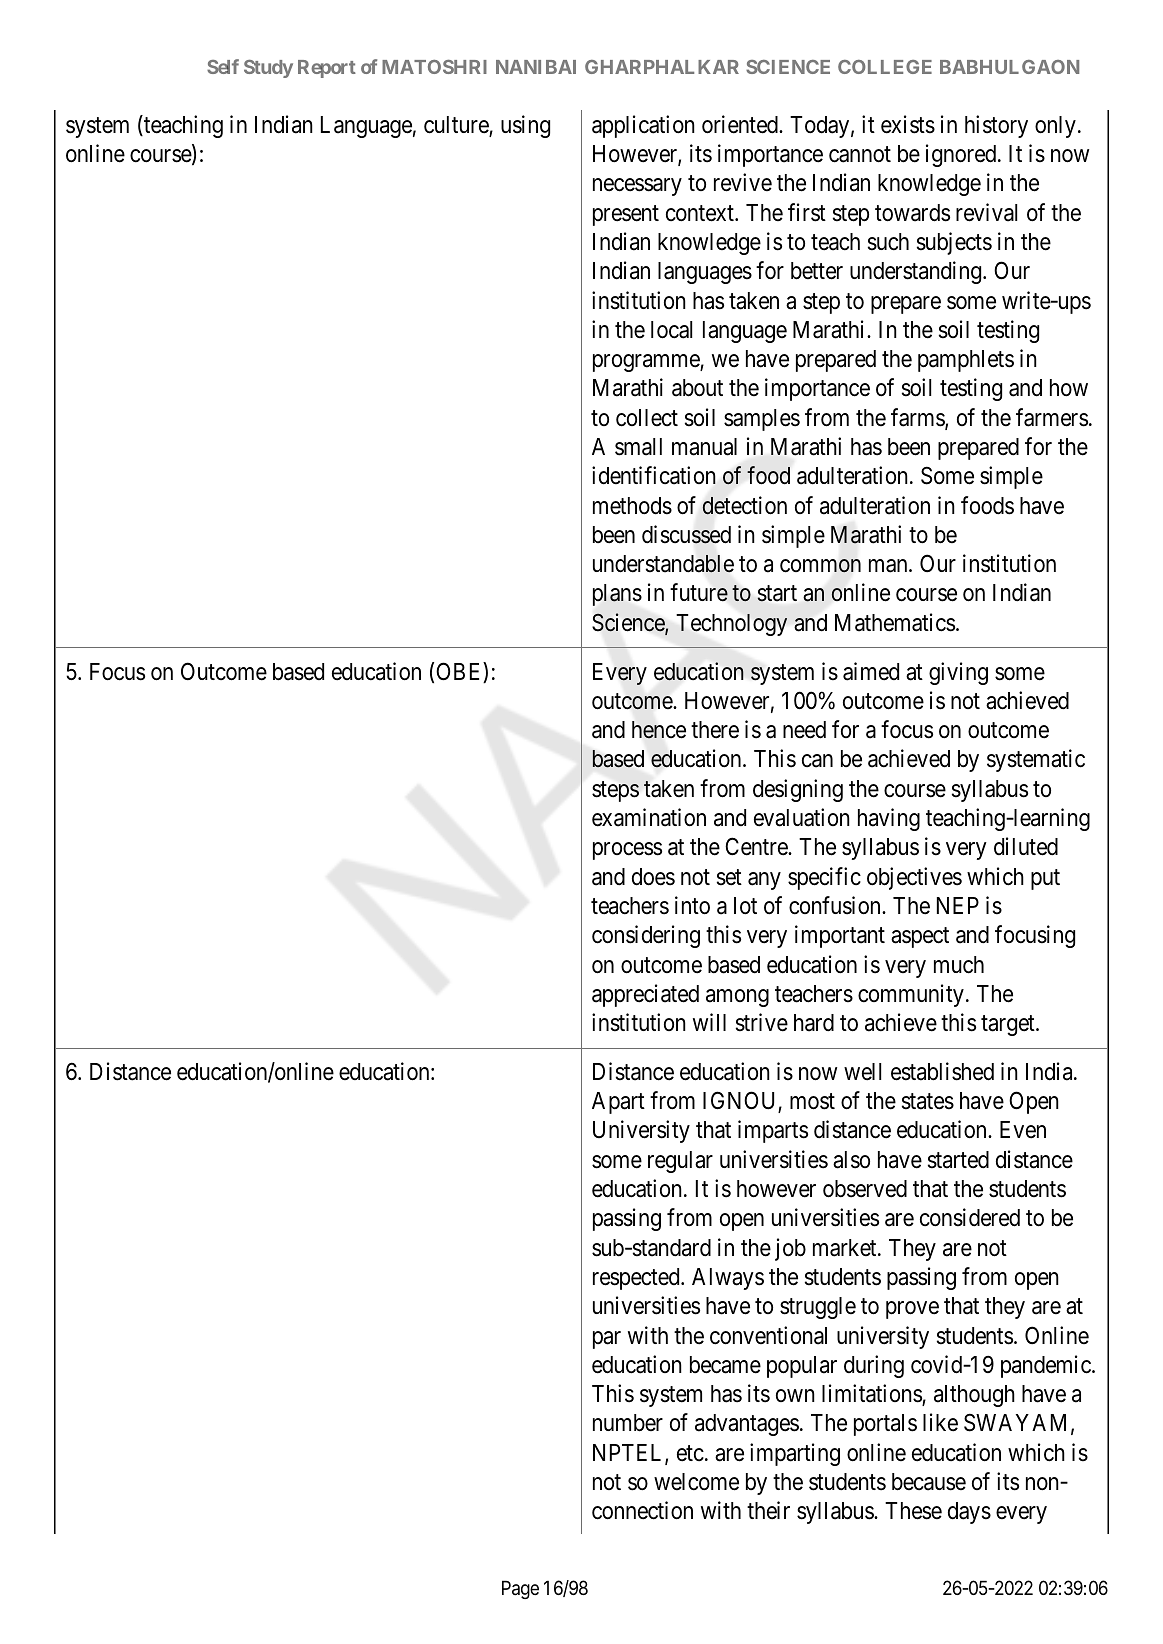 The image size is (1163, 1644). Describe the element at coordinates (617, 595) in the screenshot. I see `plans` at that location.
